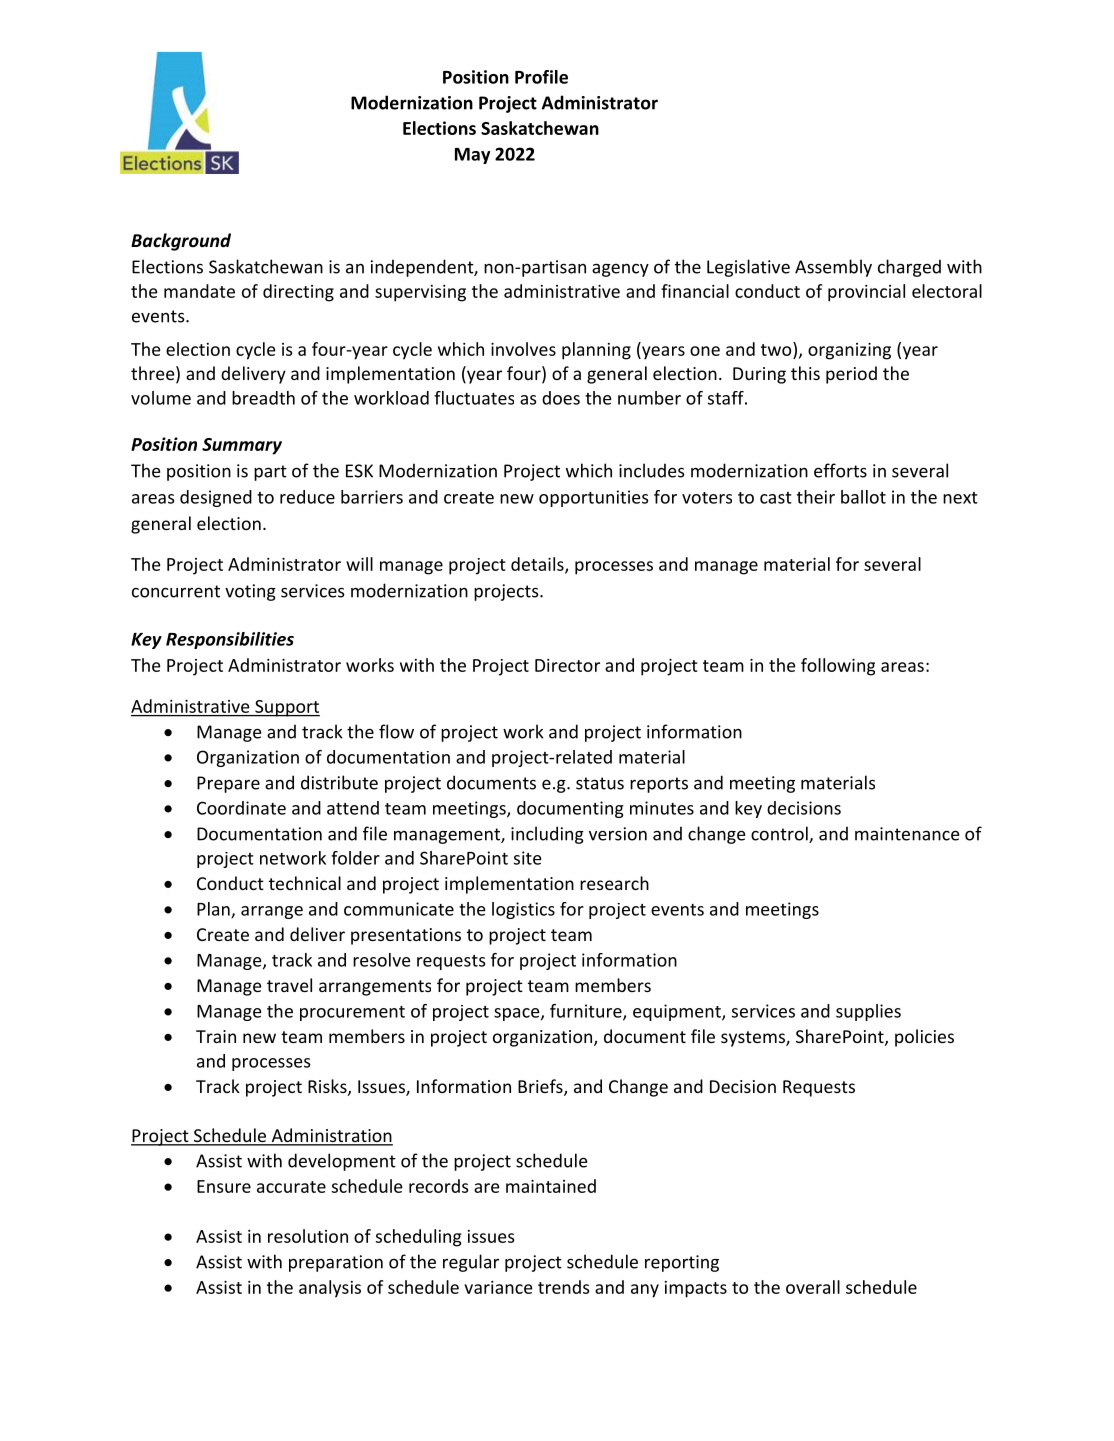  What do you see at coordinates (181, 242) in the screenshot?
I see `Background` at bounding box center [181, 242].
